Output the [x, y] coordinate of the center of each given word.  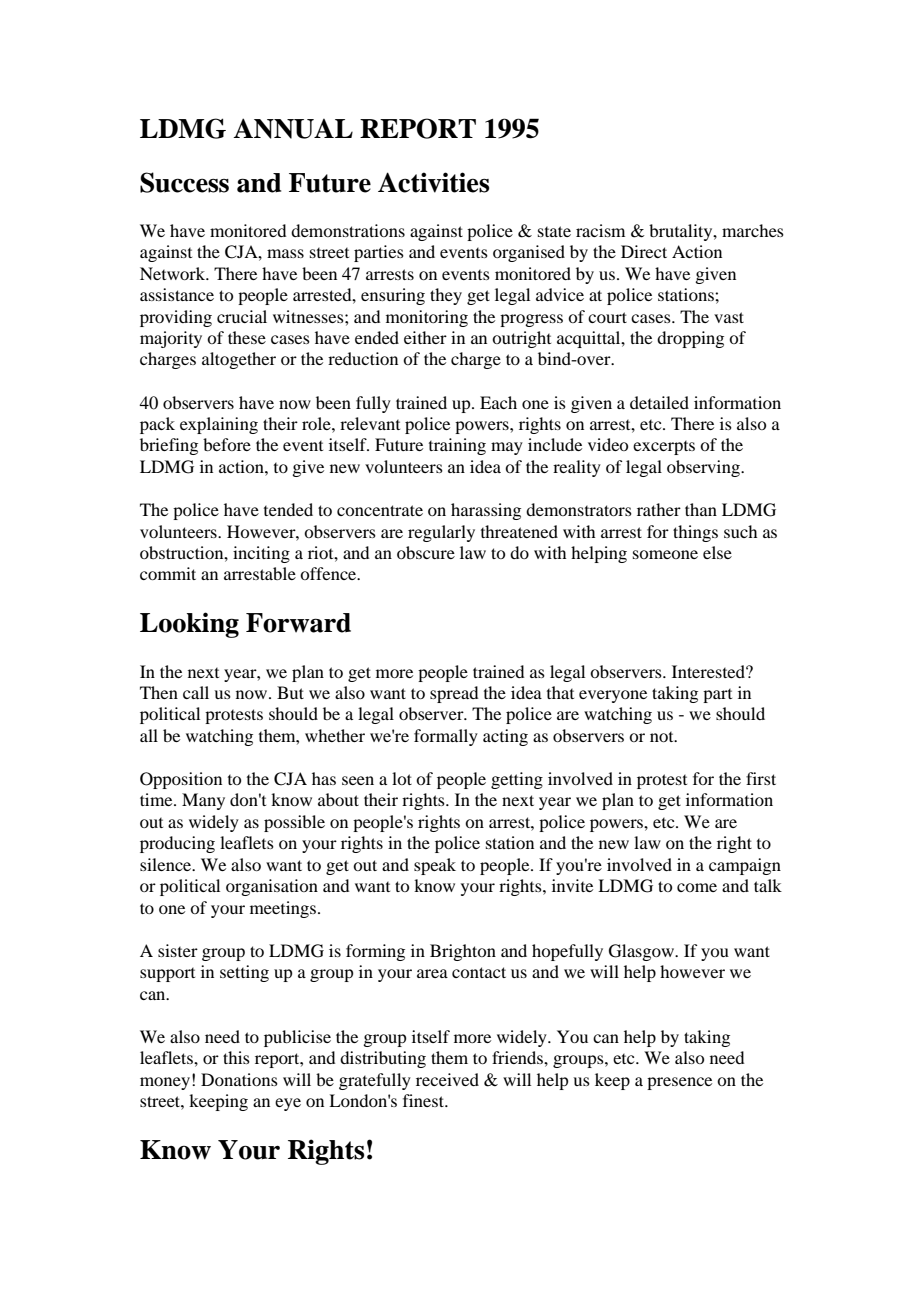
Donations [239, 1079]
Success [184, 182]
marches [753, 230]
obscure [426, 552]
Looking [189, 625]
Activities [433, 182]
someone [665, 554]
